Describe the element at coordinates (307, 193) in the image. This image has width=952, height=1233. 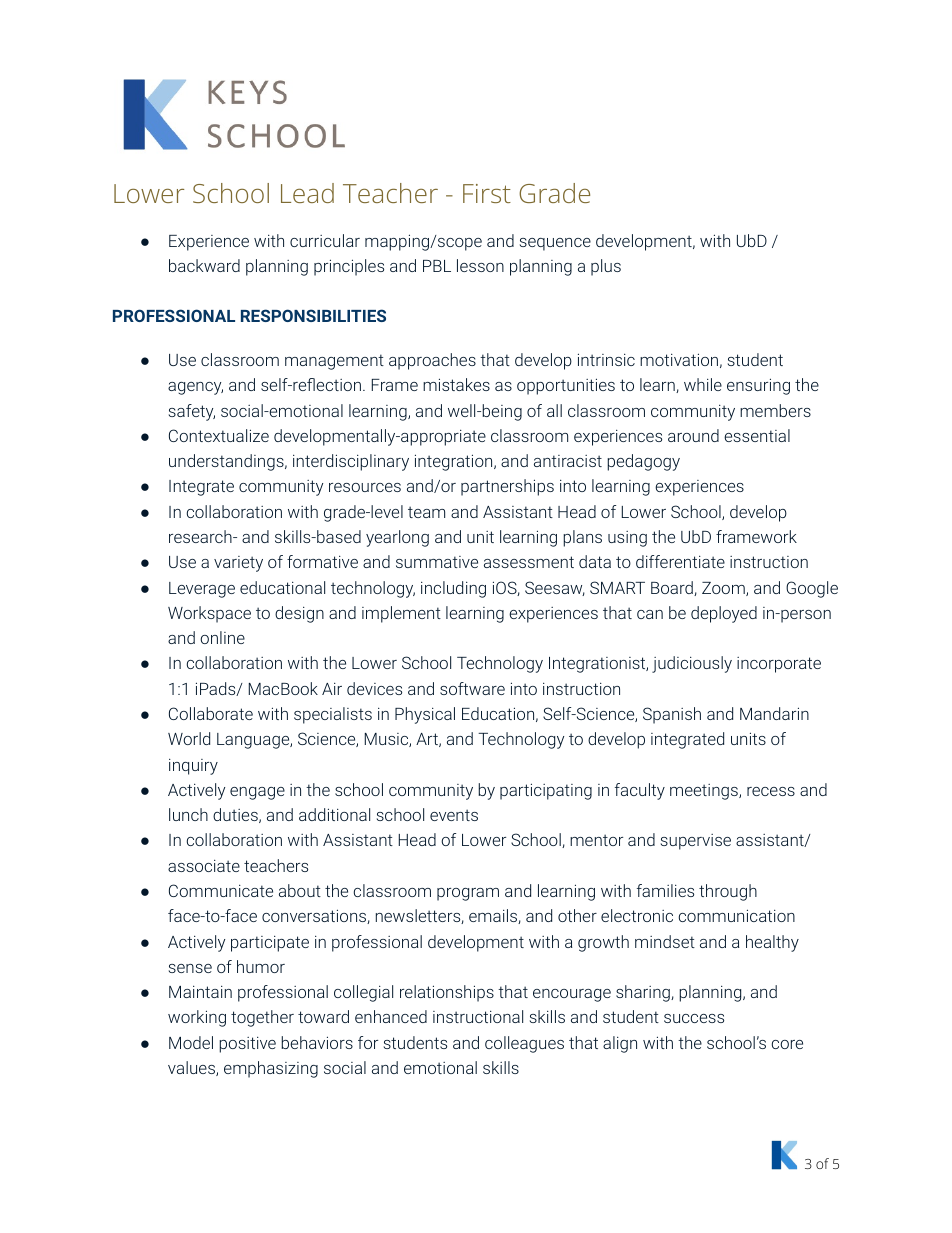
I see `Lead` at that location.
